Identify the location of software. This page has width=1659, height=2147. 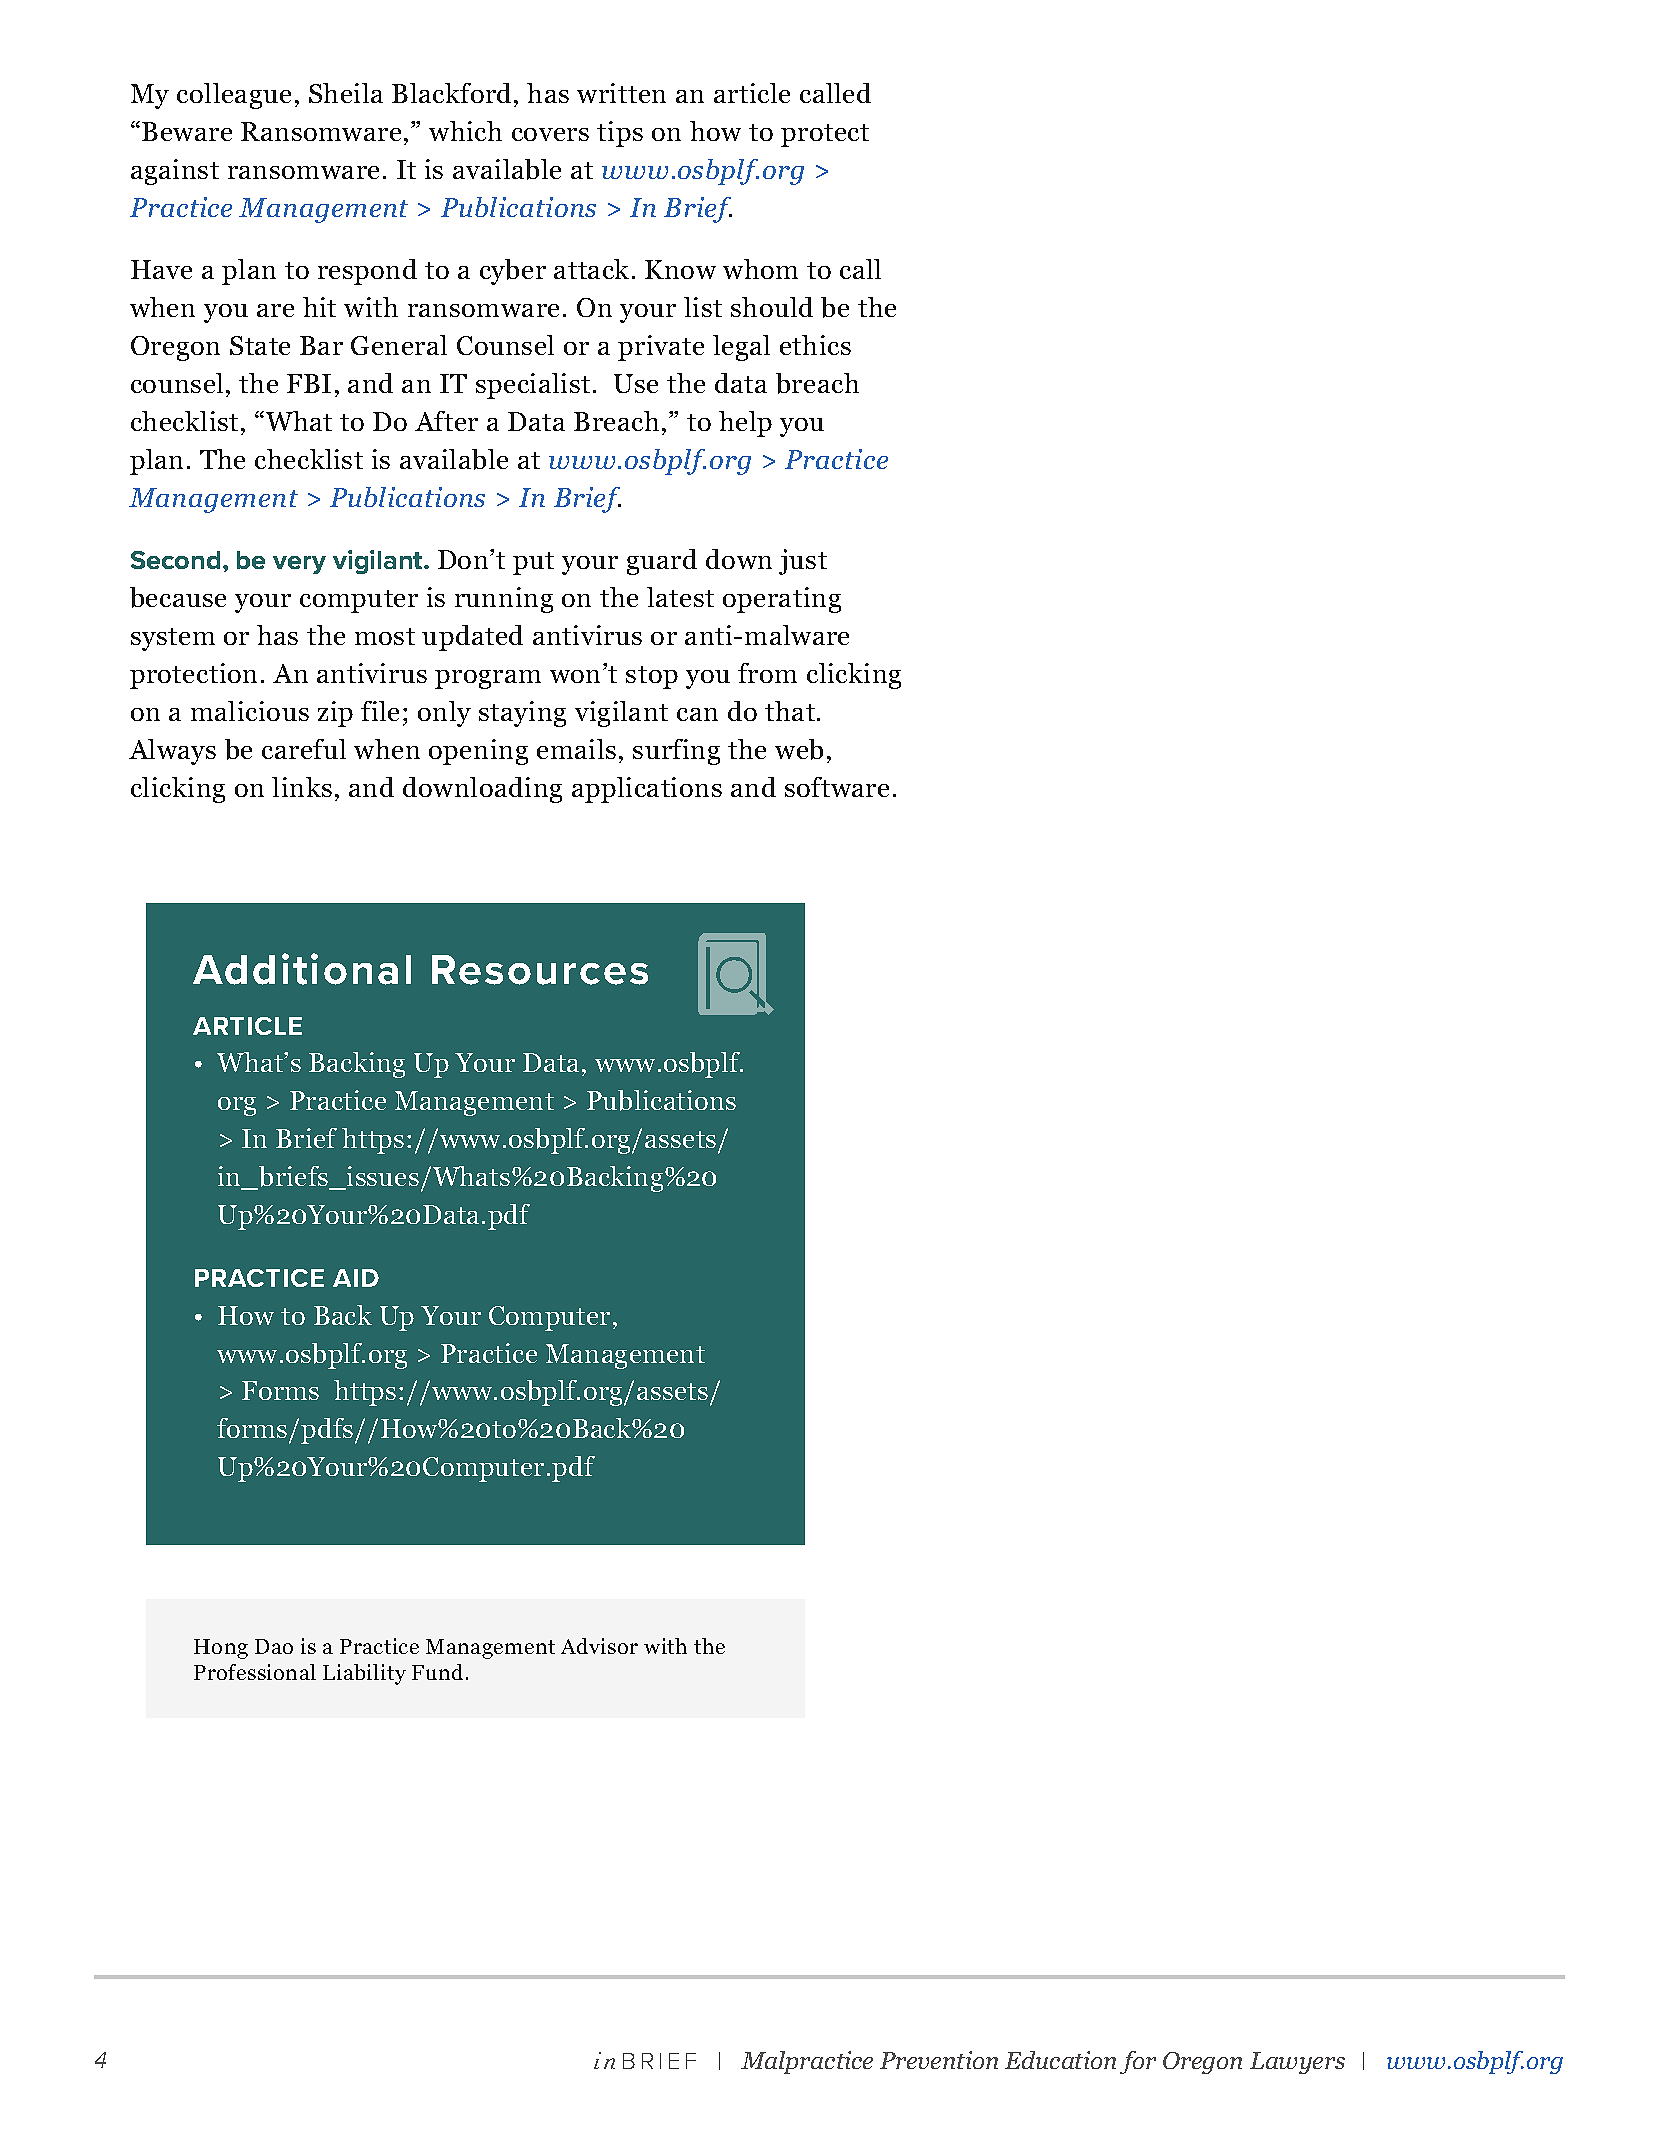
(837, 787).
